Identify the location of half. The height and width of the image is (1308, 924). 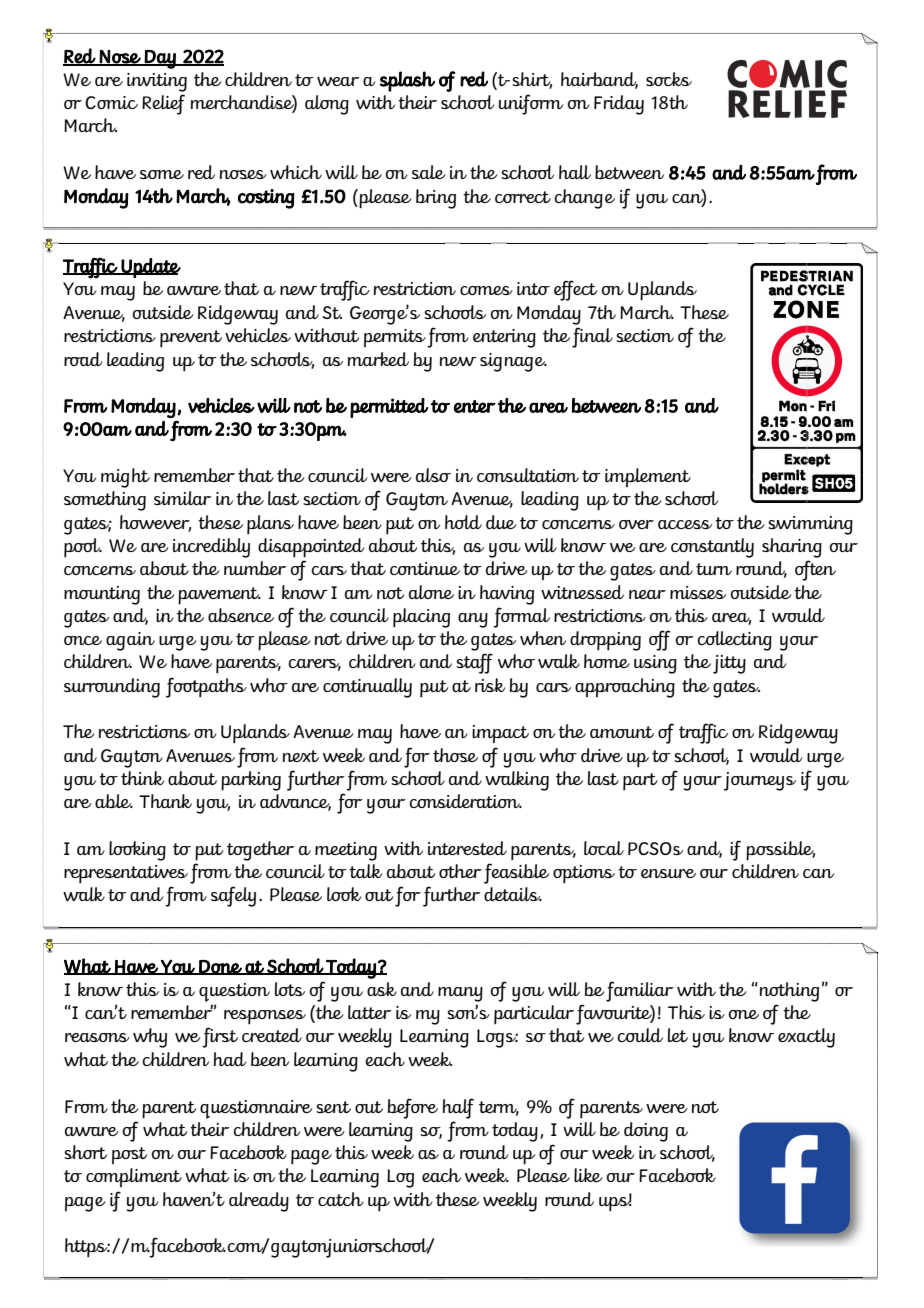
(458, 1108).
